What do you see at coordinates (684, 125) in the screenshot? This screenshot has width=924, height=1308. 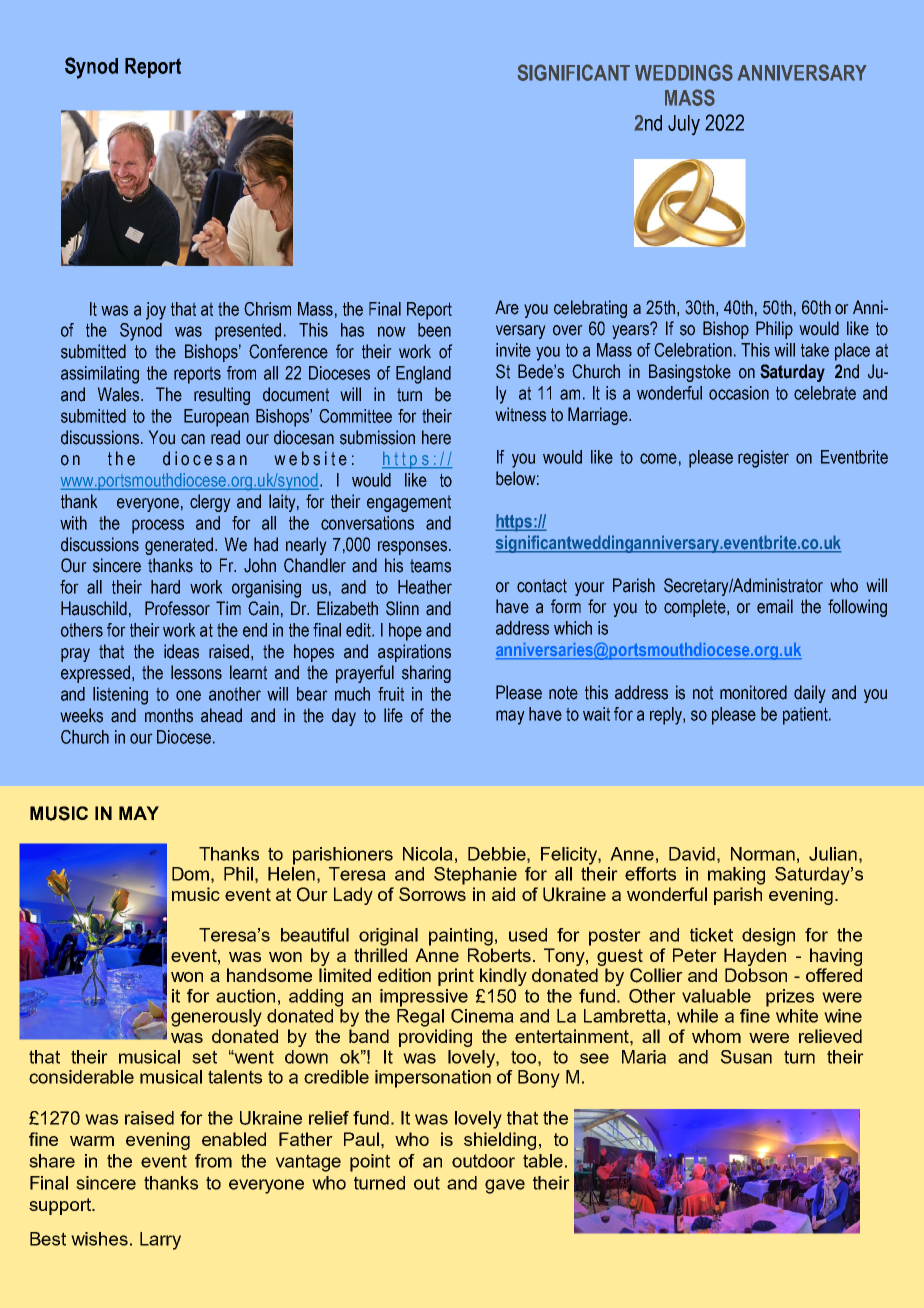 I see `July` at bounding box center [684, 125].
